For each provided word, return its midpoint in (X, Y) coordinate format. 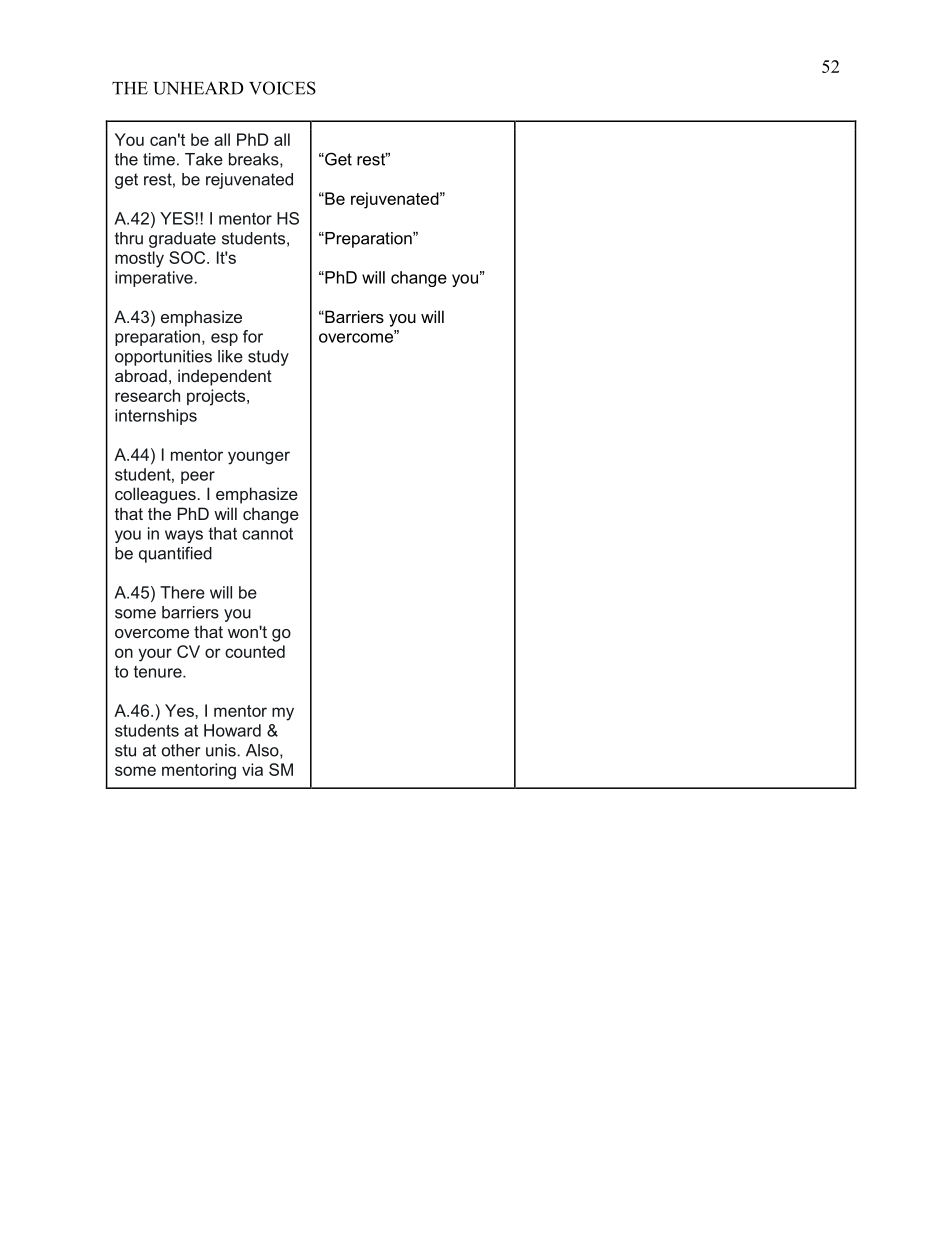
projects (217, 397)
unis (221, 750)
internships (156, 417)
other (181, 750)
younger (259, 458)
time (159, 159)
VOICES (282, 88)
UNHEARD (198, 88)
